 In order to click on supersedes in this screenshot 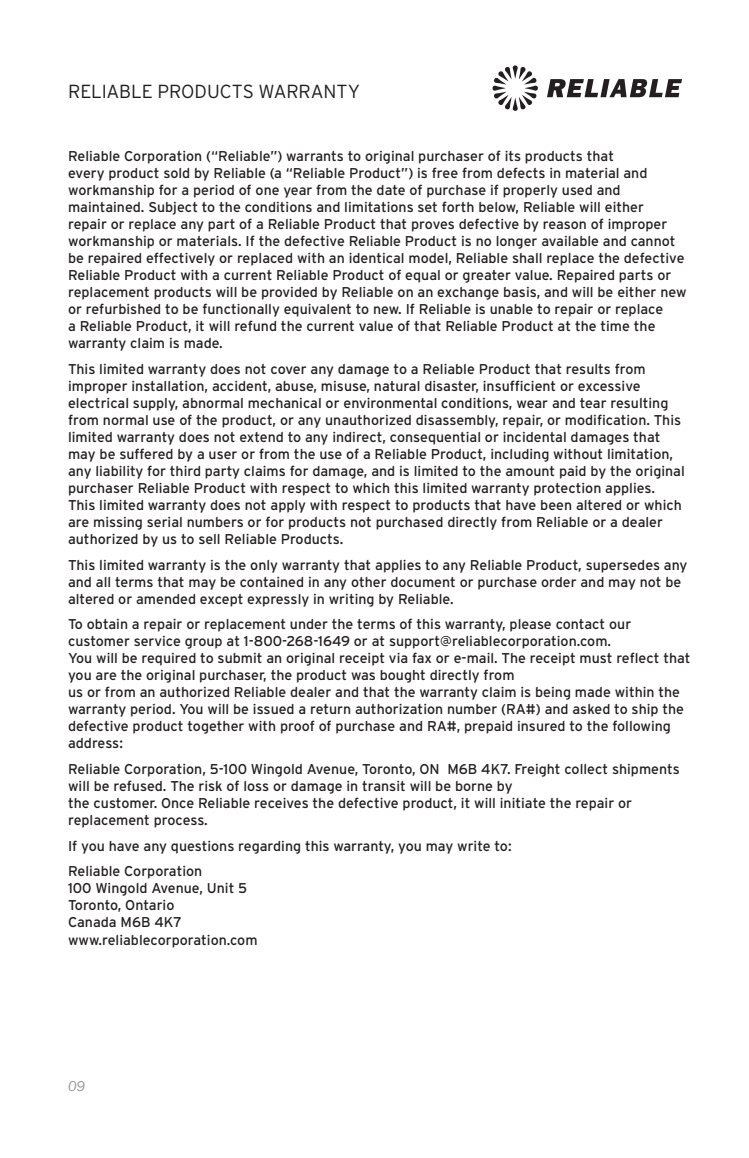, I will do `click(623, 566)`.
